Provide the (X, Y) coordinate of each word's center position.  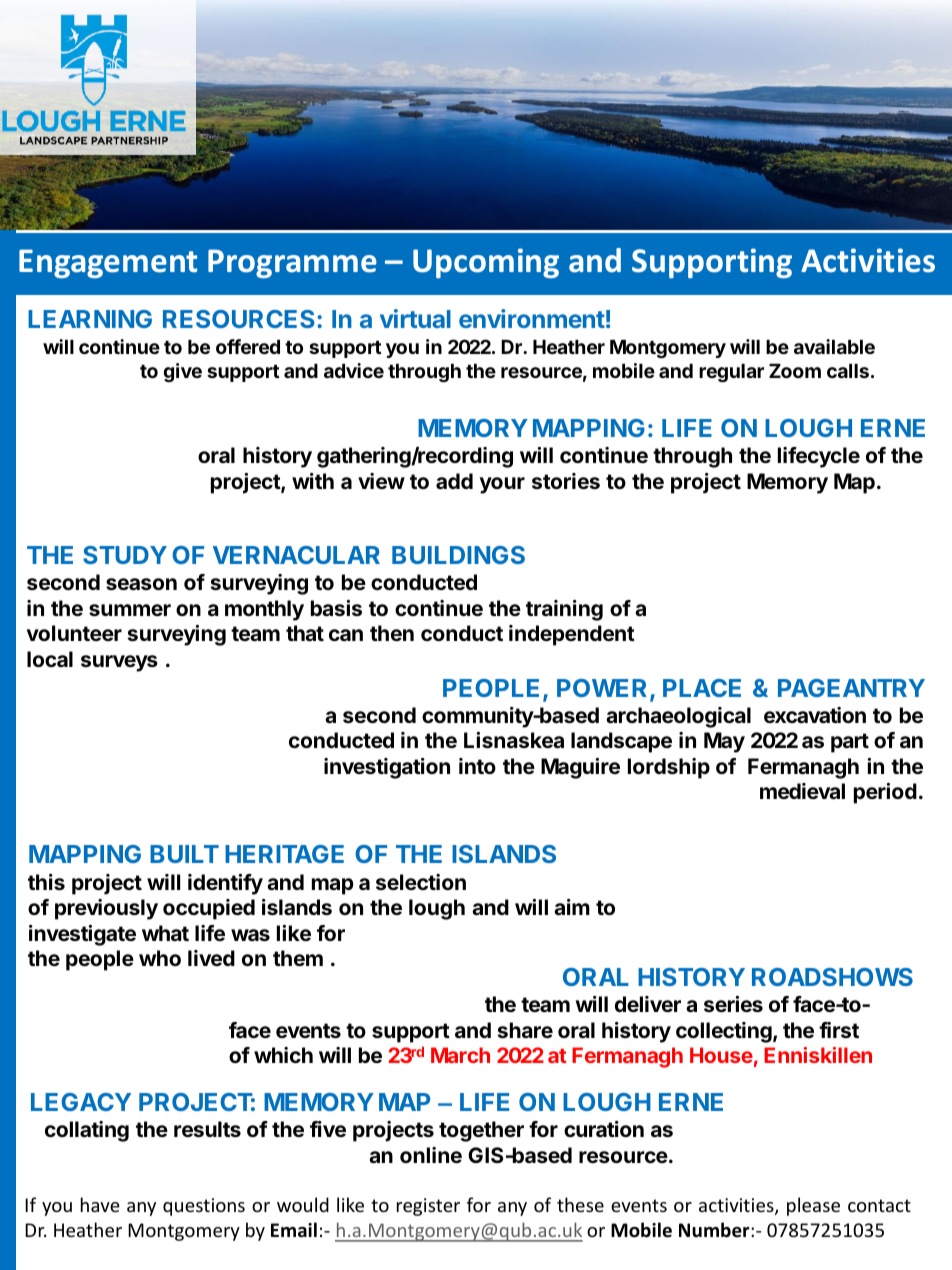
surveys (119, 663)
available (834, 346)
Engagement (108, 263)
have (100, 1204)
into (477, 766)
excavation (815, 715)
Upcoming (486, 263)
